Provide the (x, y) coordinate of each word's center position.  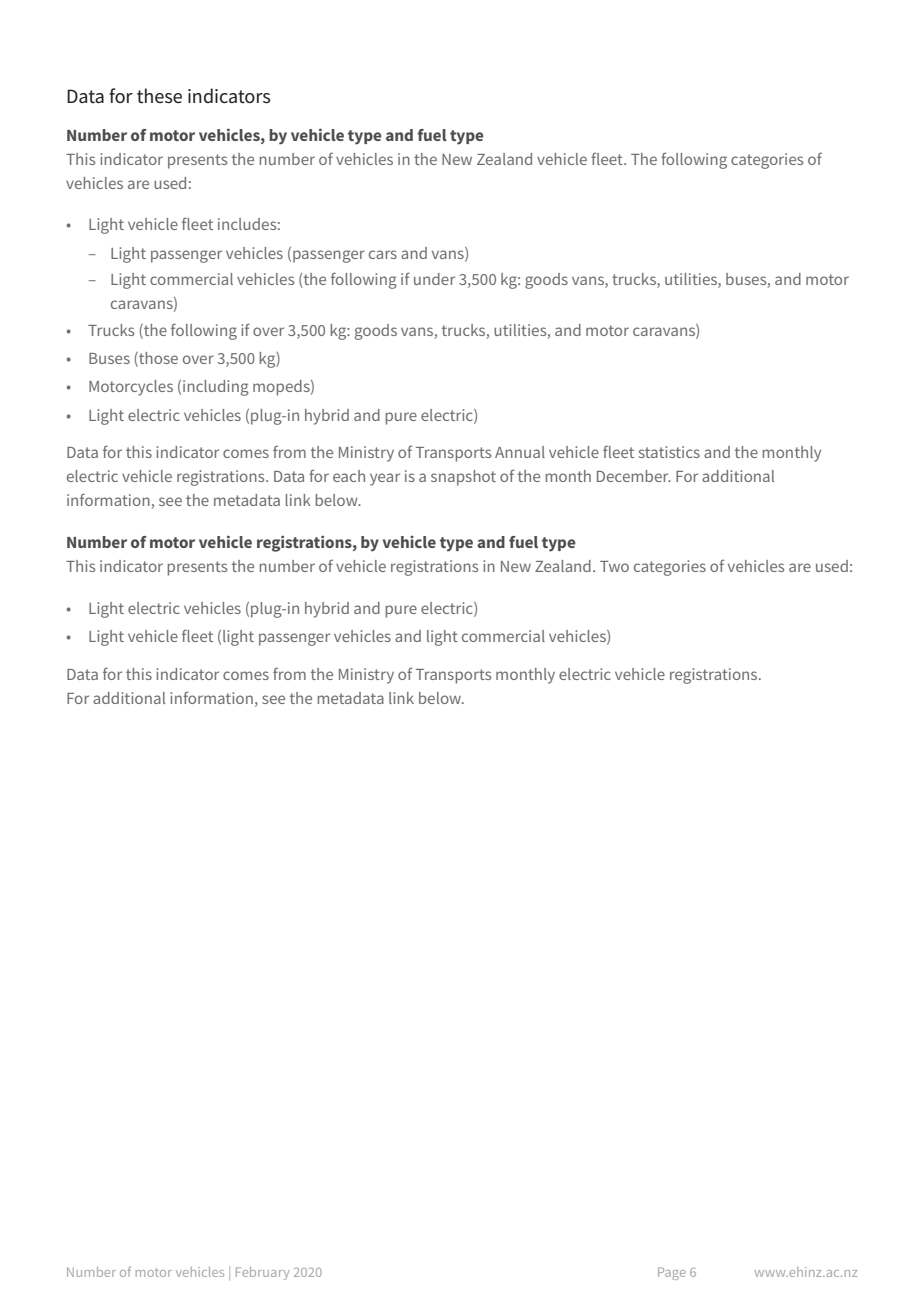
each (349, 476)
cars (383, 254)
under (434, 279)
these (159, 96)
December (634, 476)
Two (614, 566)
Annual (520, 452)
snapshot (463, 478)
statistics (669, 452)
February (262, 1273)
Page (672, 1273)
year (385, 479)
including (216, 388)
